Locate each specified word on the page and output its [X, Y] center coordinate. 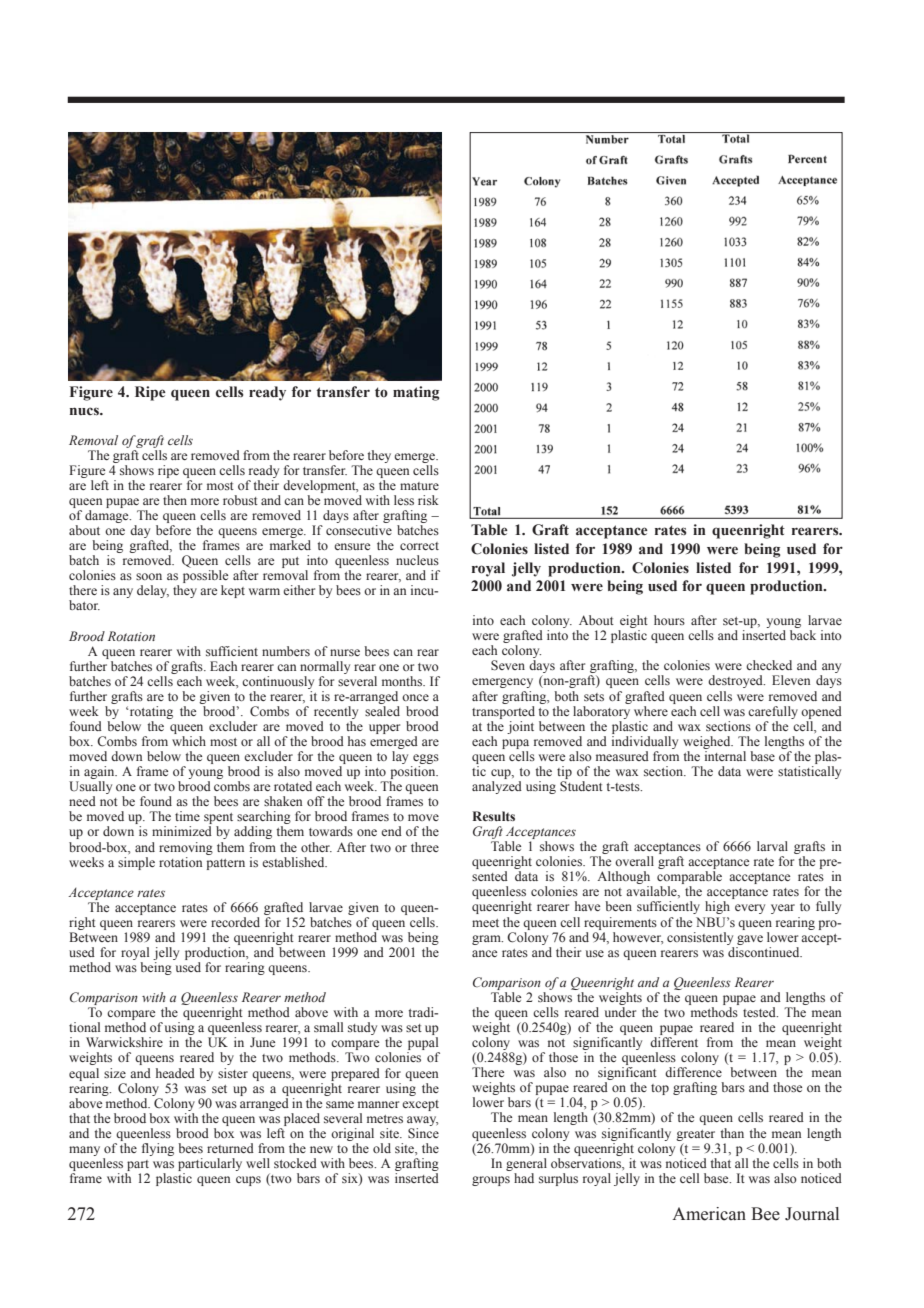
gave [750, 940]
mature [419, 486]
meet [485, 923]
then [175, 500]
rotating [151, 712]
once [415, 697]
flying [158, 1149]
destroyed [736, 681]
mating [416, 393]
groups [491, 1181]
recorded [235, 922]
